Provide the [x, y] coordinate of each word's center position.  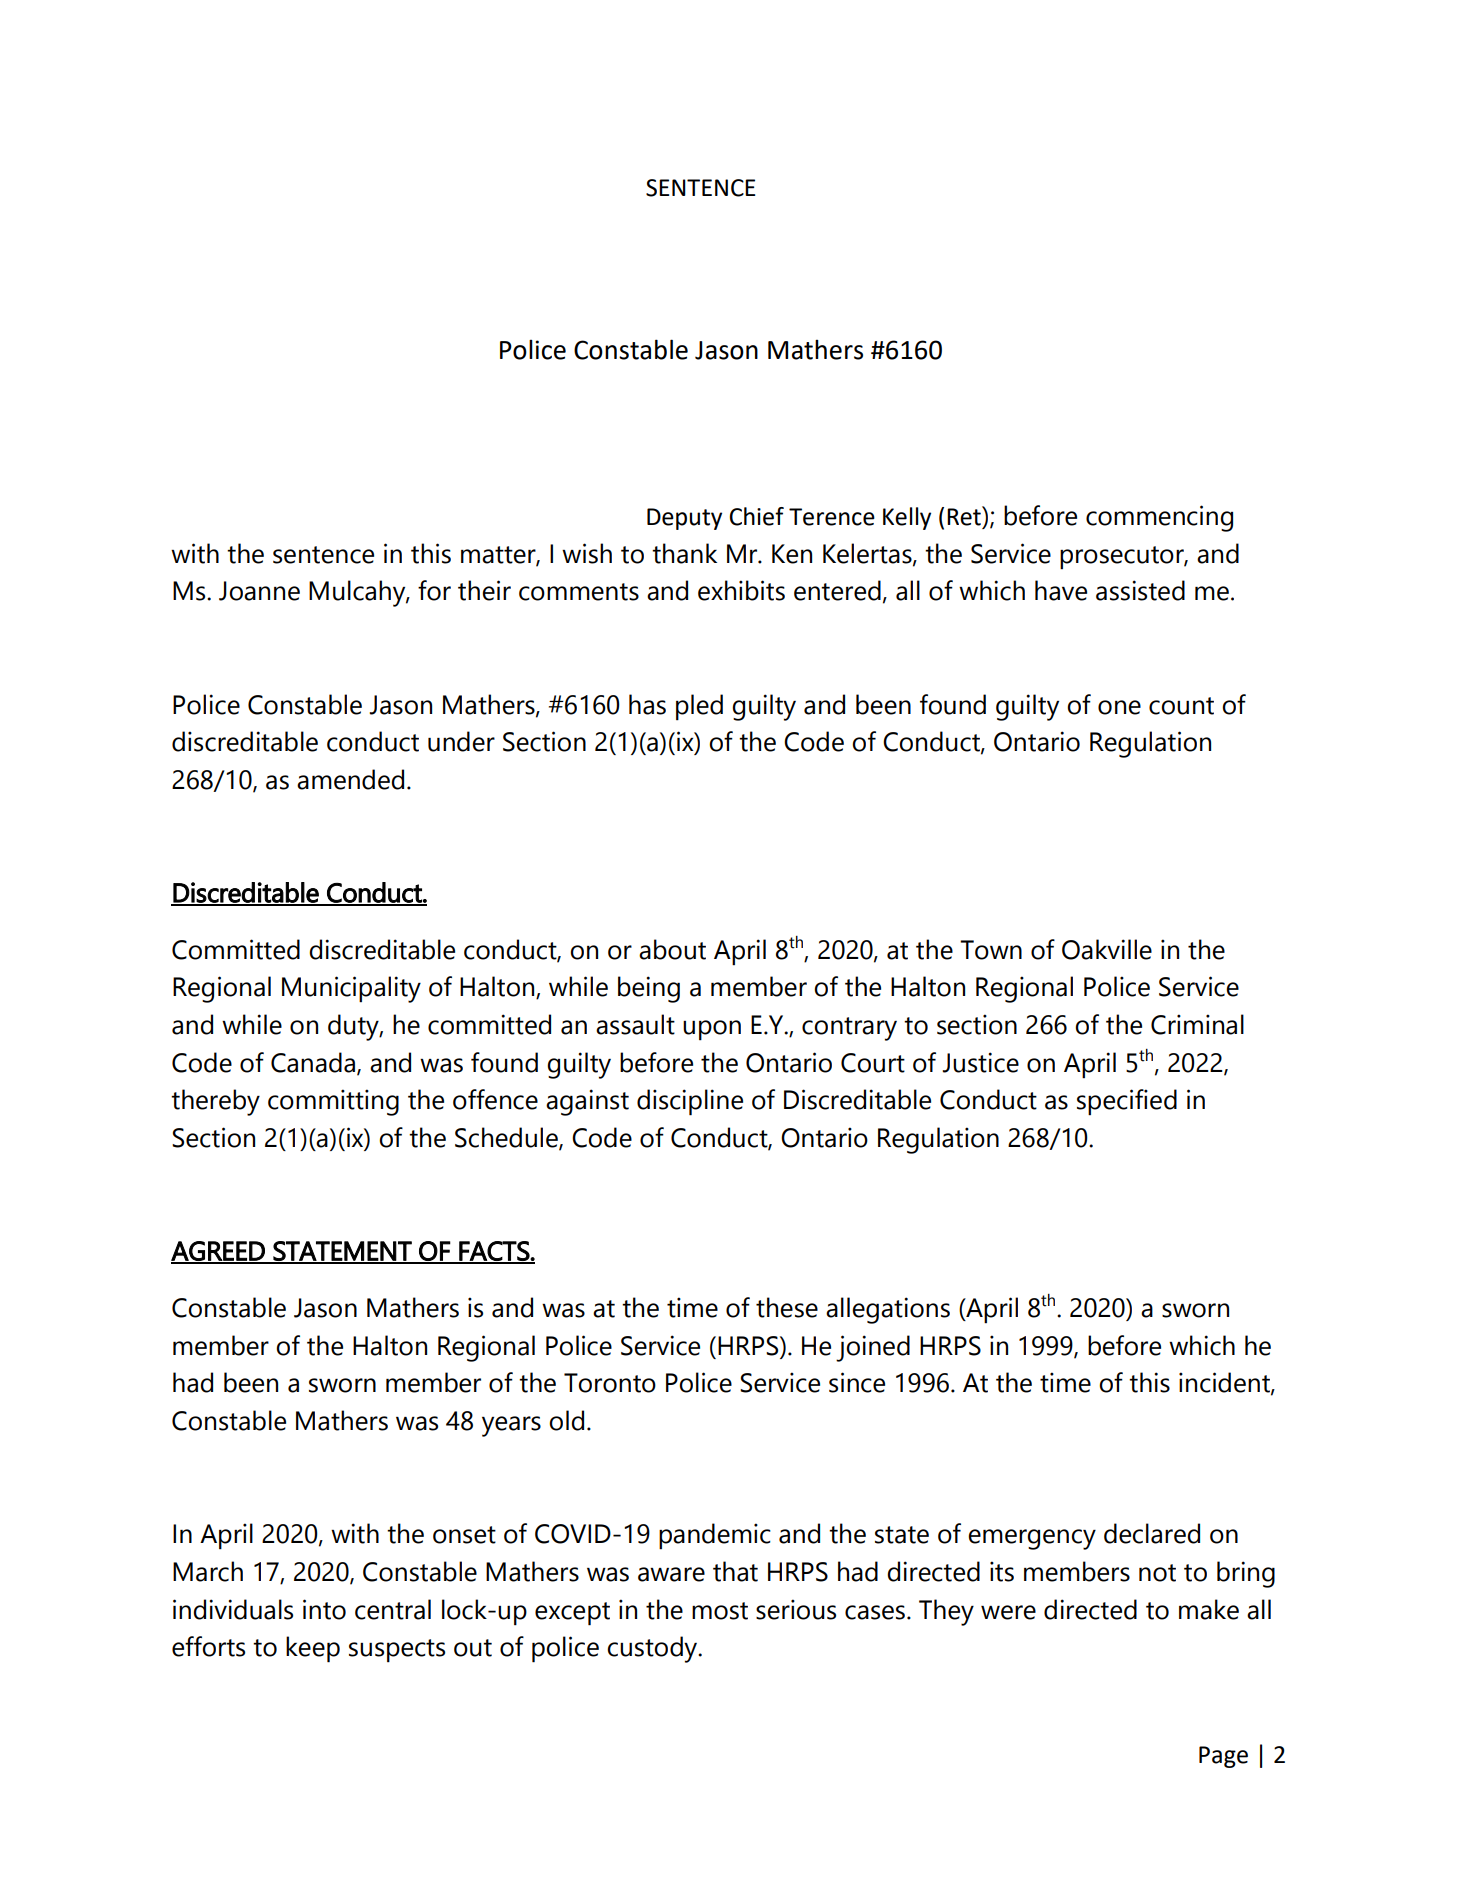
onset [464, 1535]
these [787, 1307]
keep [313, 1649]
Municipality [351, 989]
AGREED [219, 1252]
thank [684, 553]
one [1119, 707]
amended [350, 779]
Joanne [259, 591]
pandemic [715, 1536]
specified [1127, 1102]
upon [712, 1030]
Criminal [1197, 1024]
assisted [1140, 590]
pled [699, 707]
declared [1152, 1533]
